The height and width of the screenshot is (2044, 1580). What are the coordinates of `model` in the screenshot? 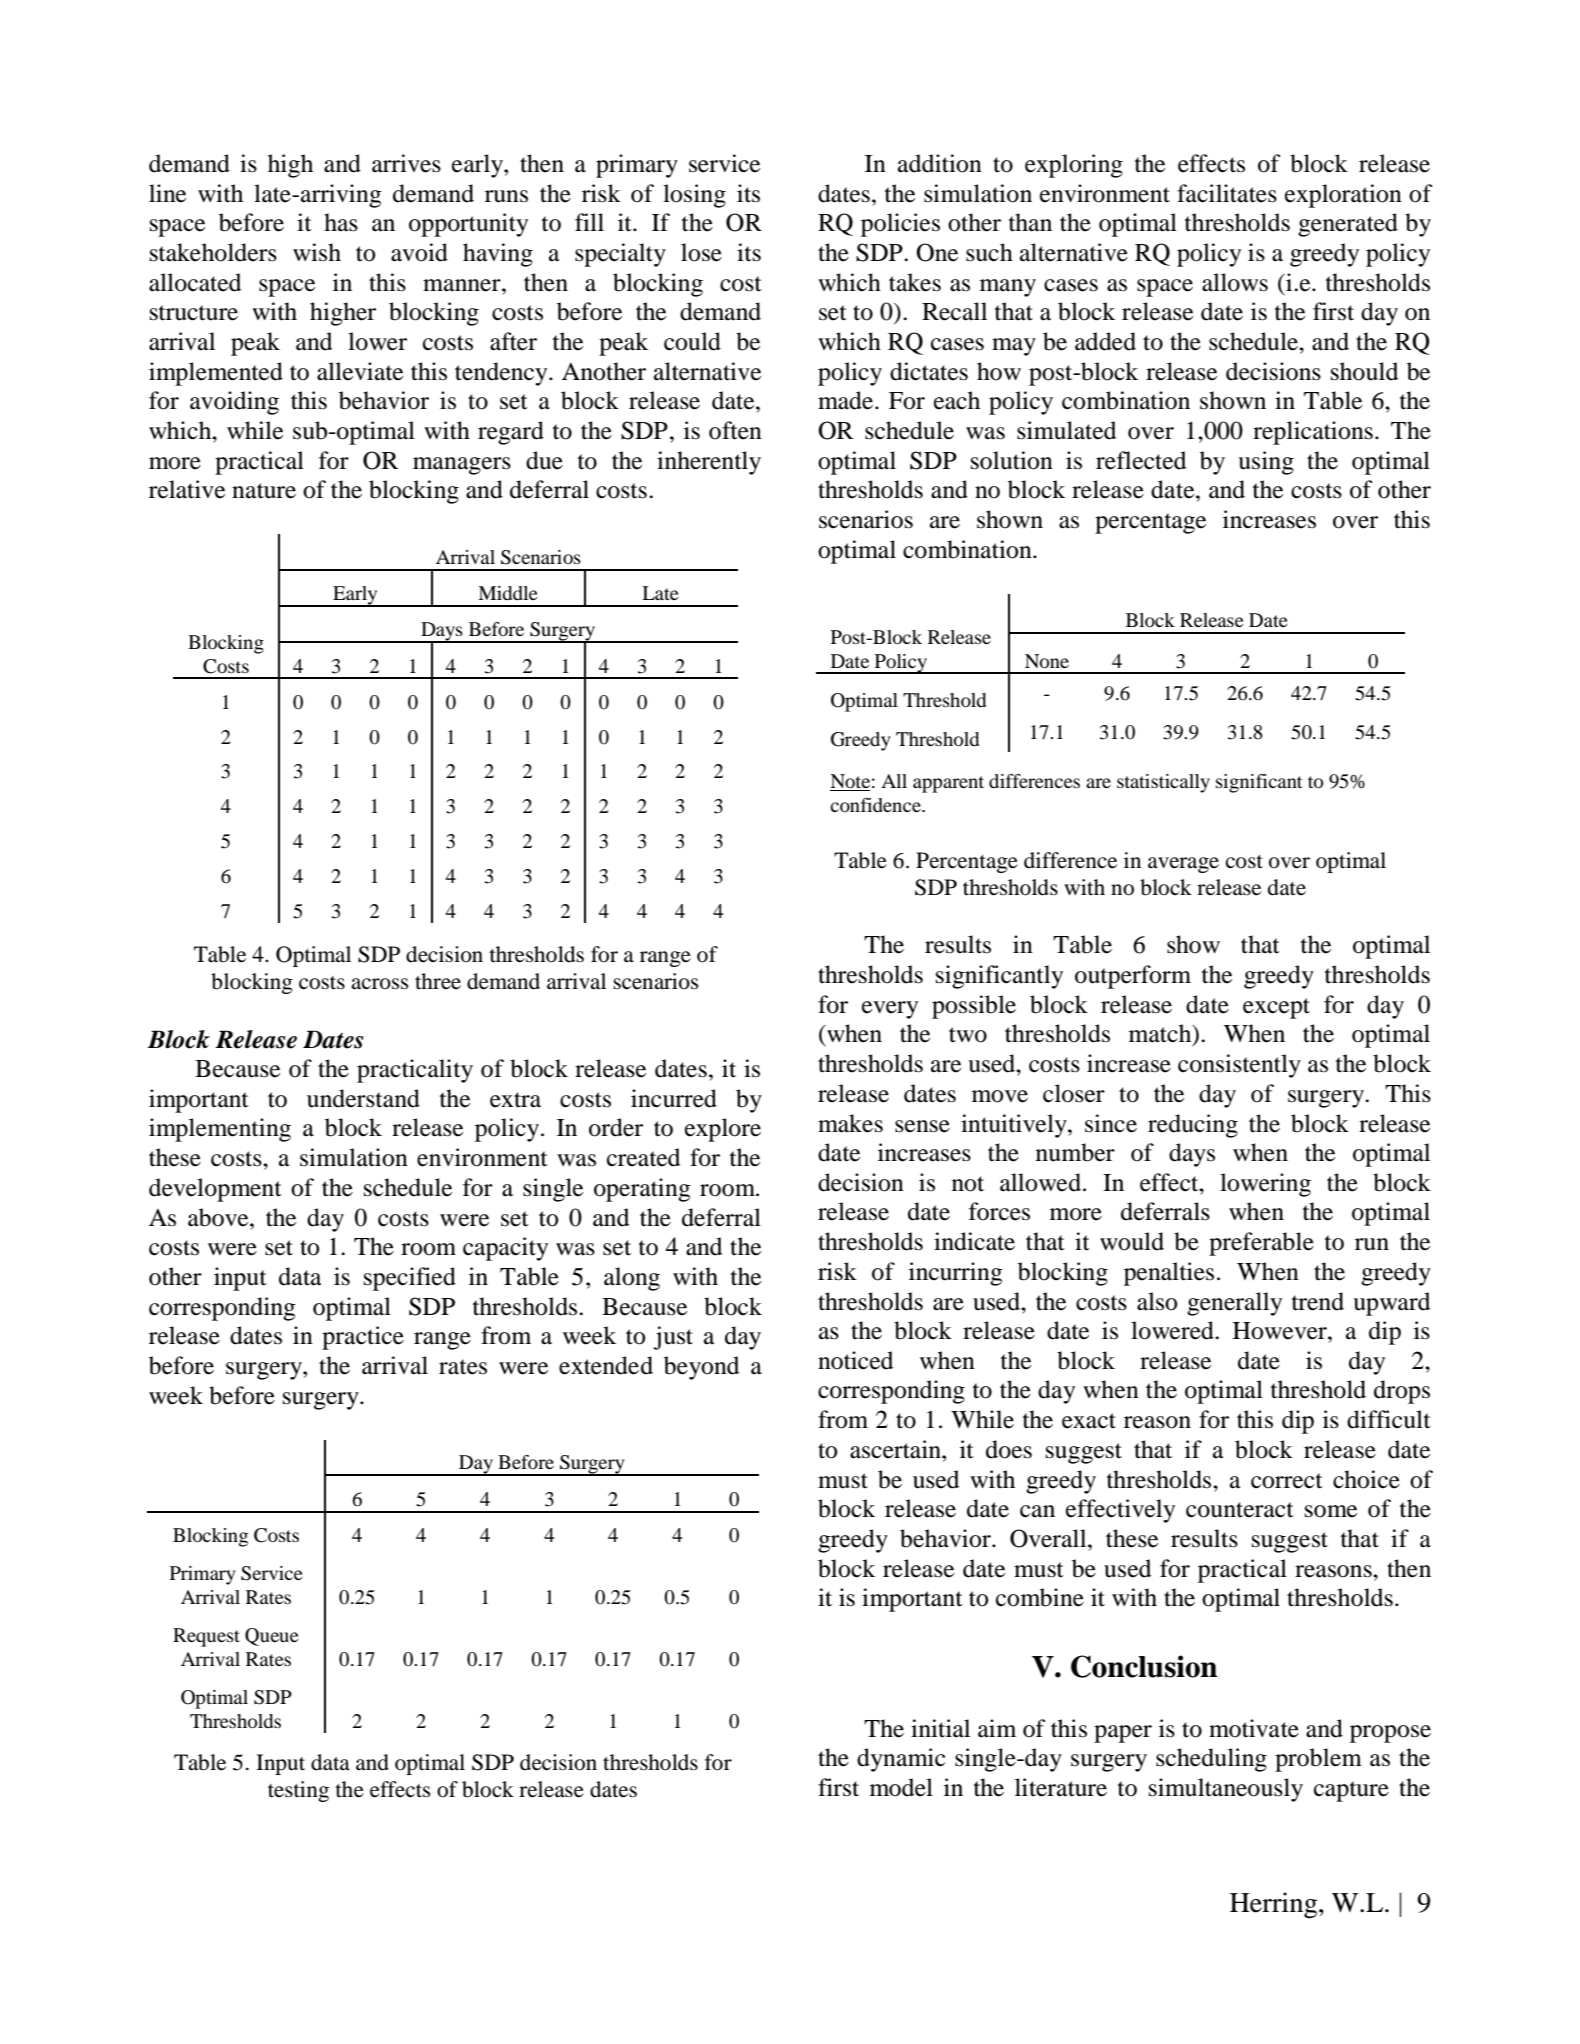 It's located at (901, 1787).
